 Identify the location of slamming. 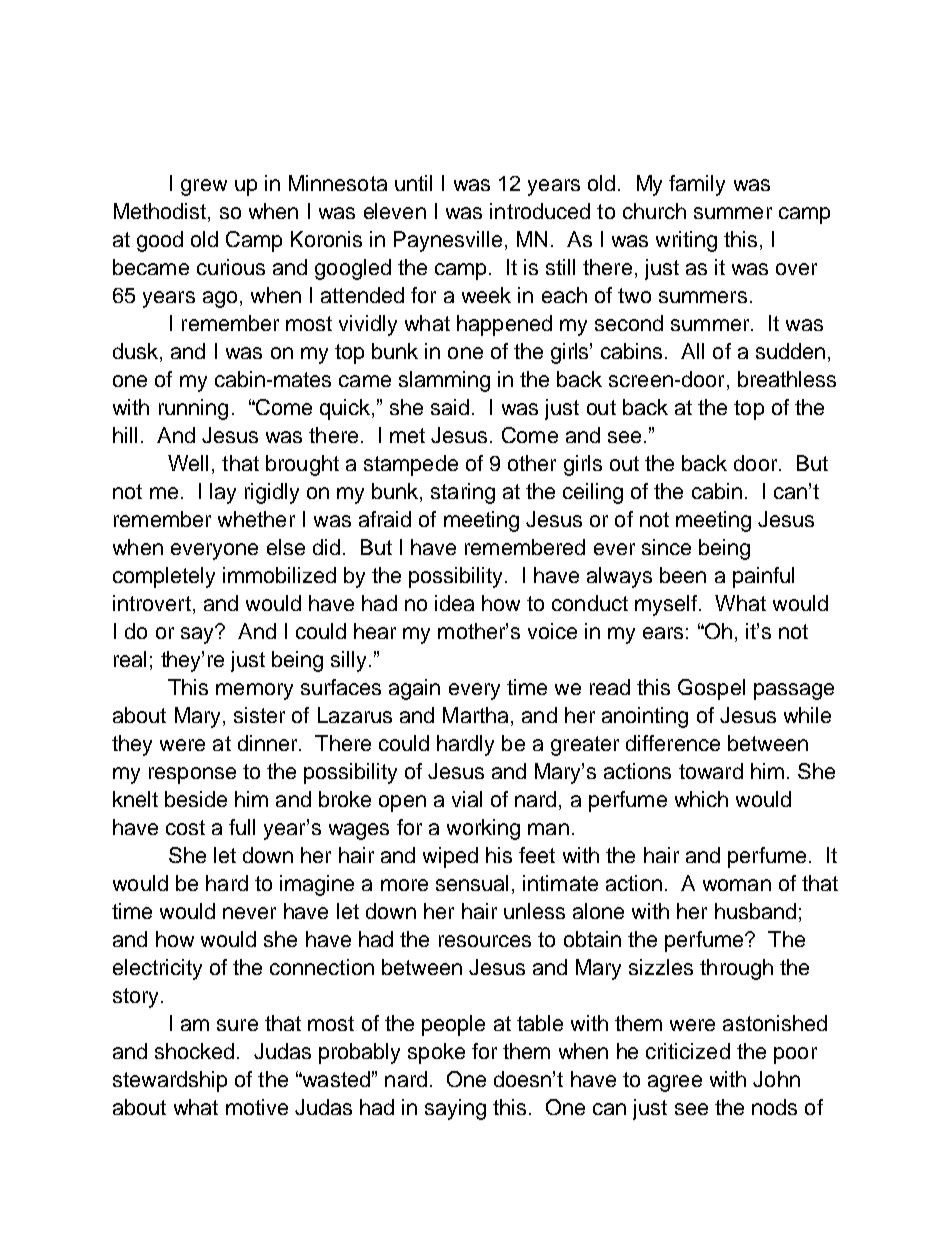
(444, 381).
